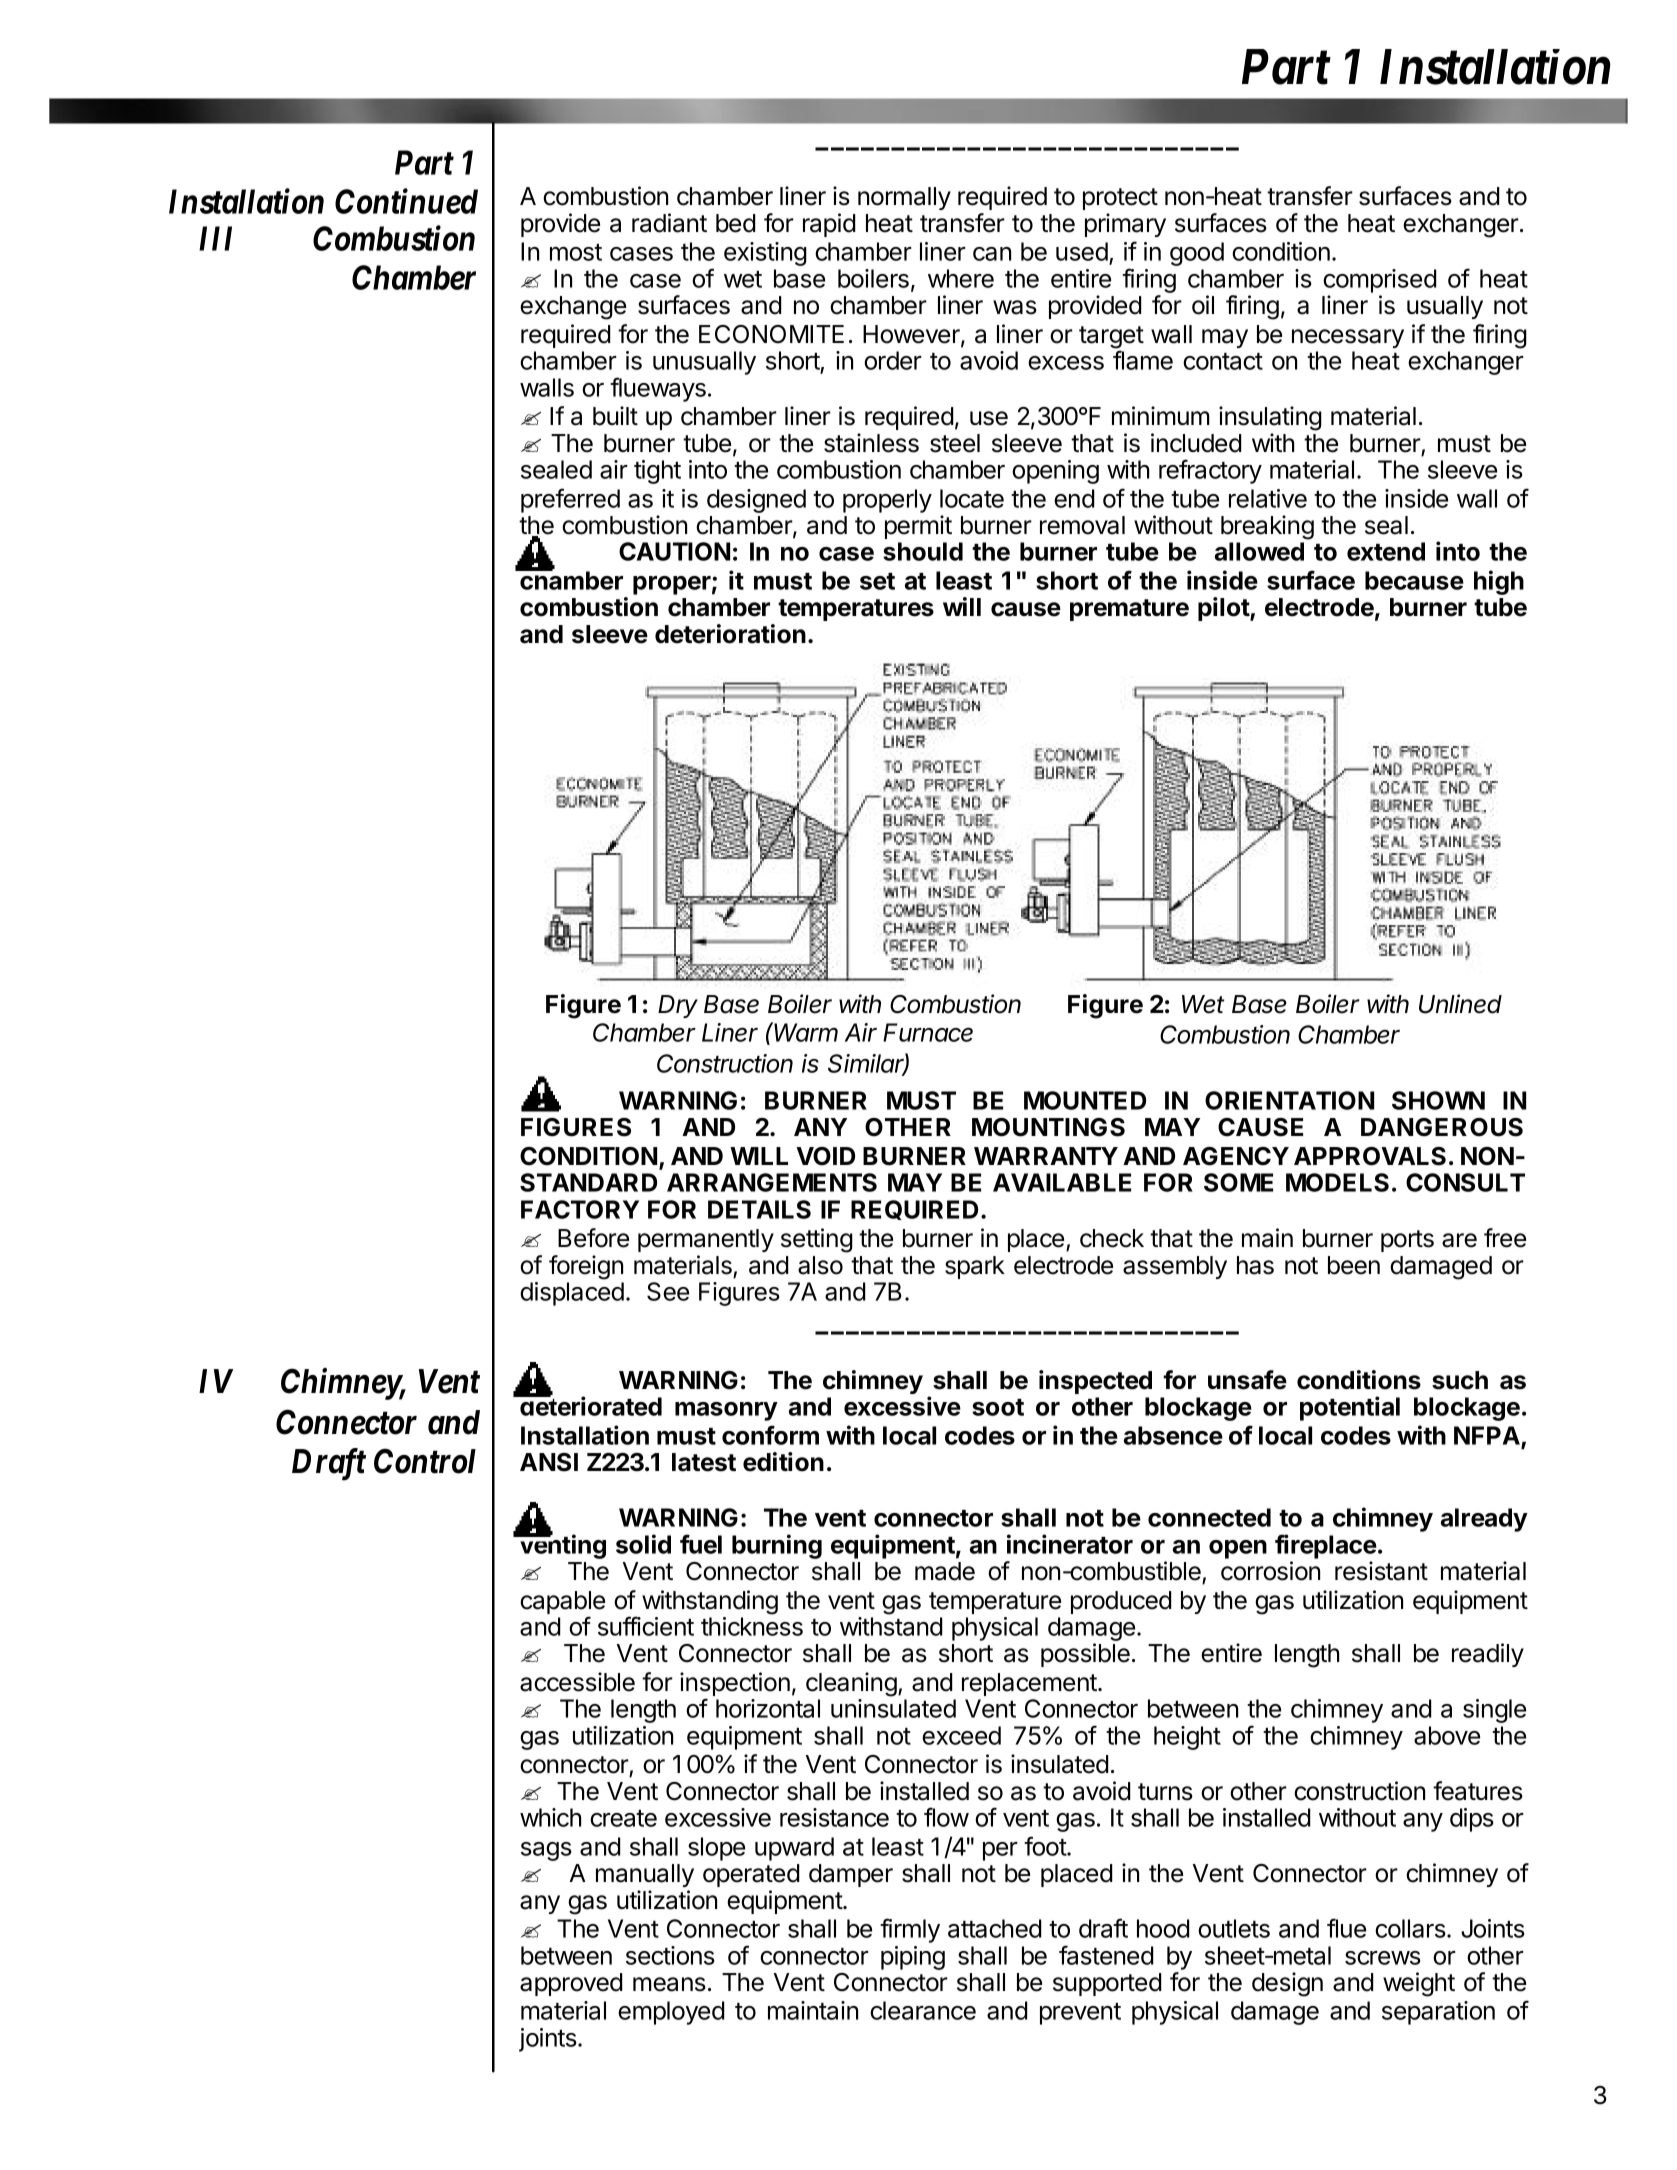  What do you see at coordinates (570, 500) in the screenshot?
I see `preferred` at bounding box center [570, 500].
